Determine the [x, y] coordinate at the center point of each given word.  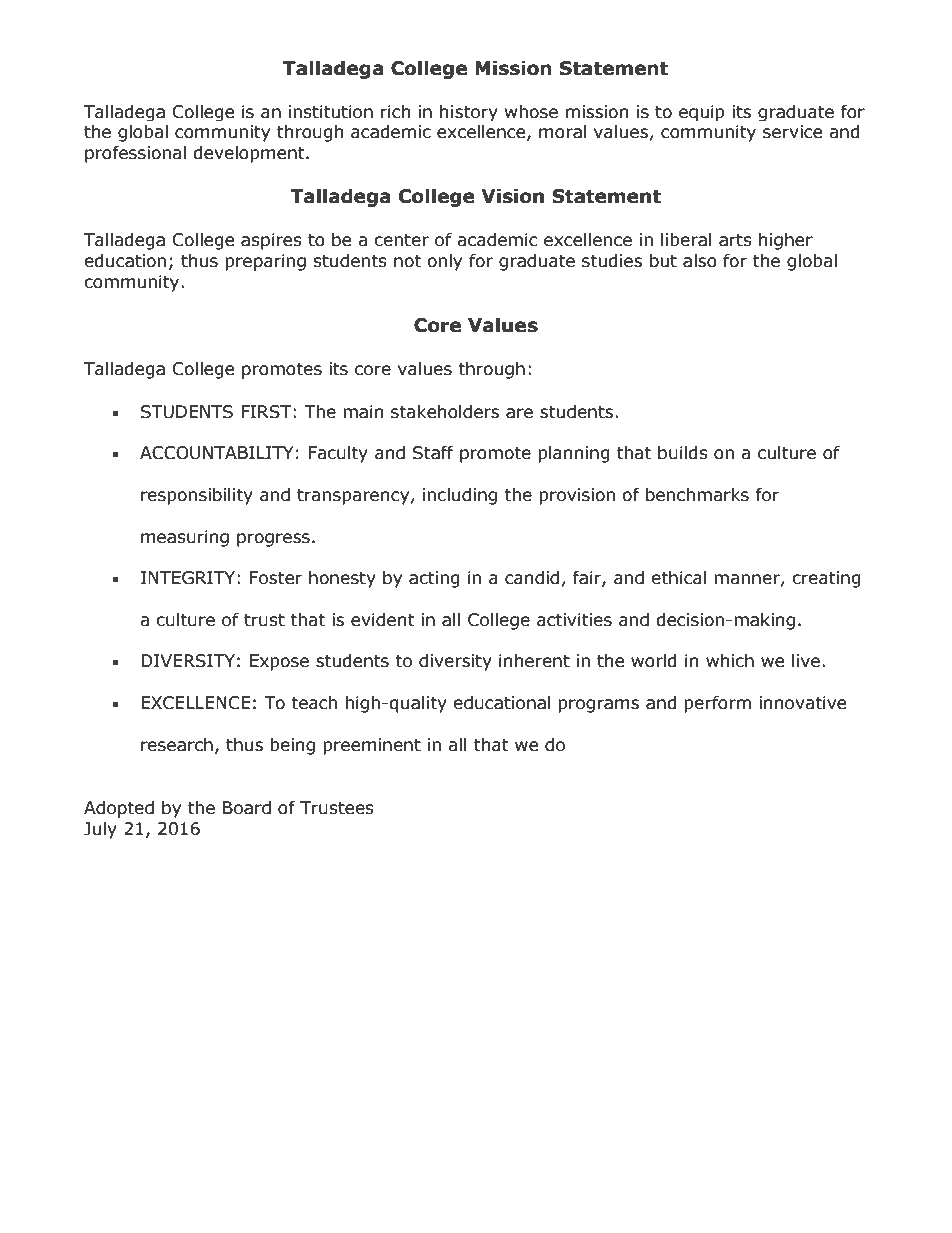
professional [135, 154]
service [792, 132]
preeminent [372, 746]
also [700, 261]
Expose [279, 662]
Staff [433, 453]
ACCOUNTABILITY [217, 453]
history [469, 113]
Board [247, 808]
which [730, 661]
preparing [265, 262]
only [444, 262]
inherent [534, 661]
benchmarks [697, 495]
